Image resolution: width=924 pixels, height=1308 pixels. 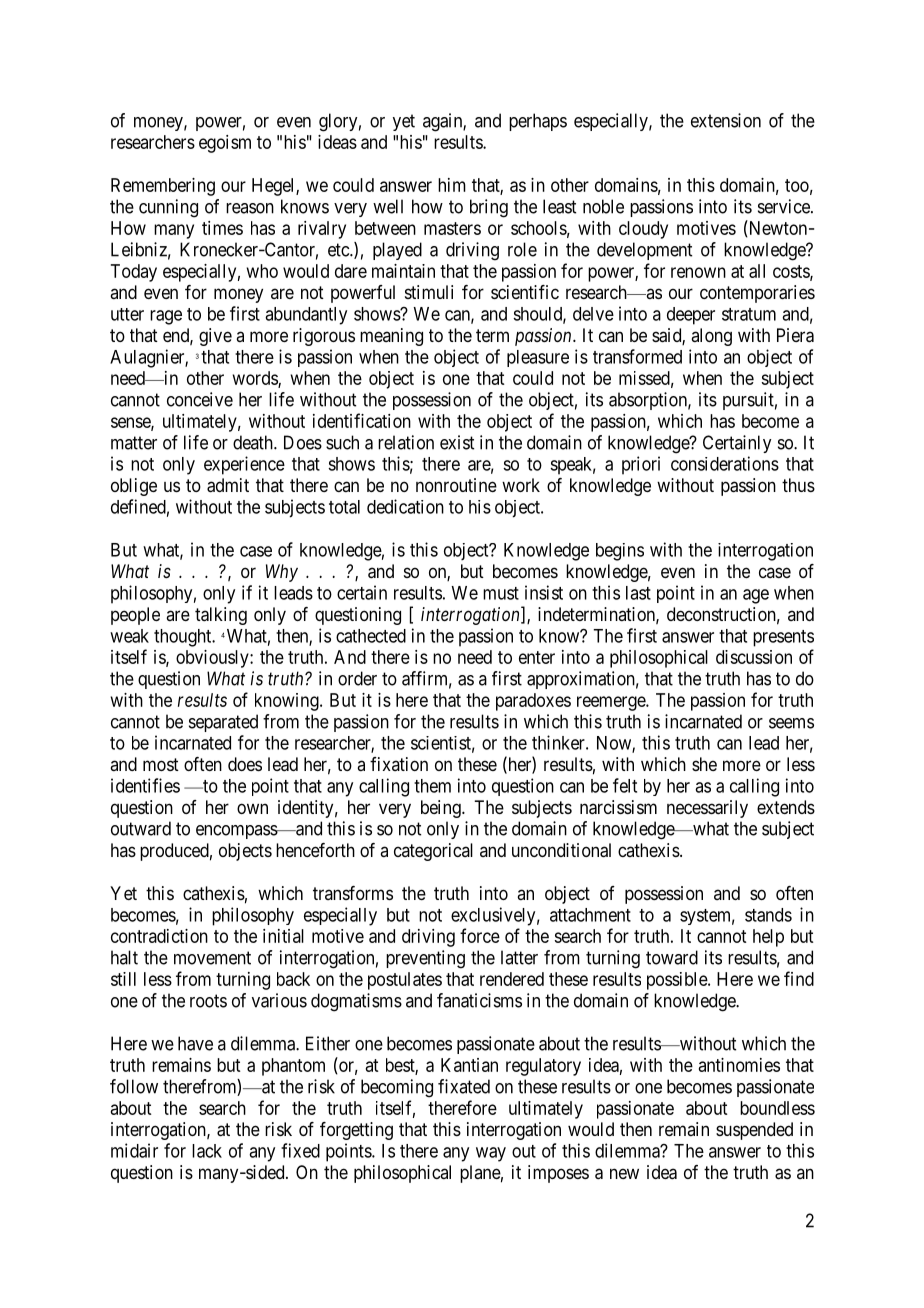 What do you see at coordinates (726, 120) in the screenshot?
I see `extension` at bounding box center [726, 120].
